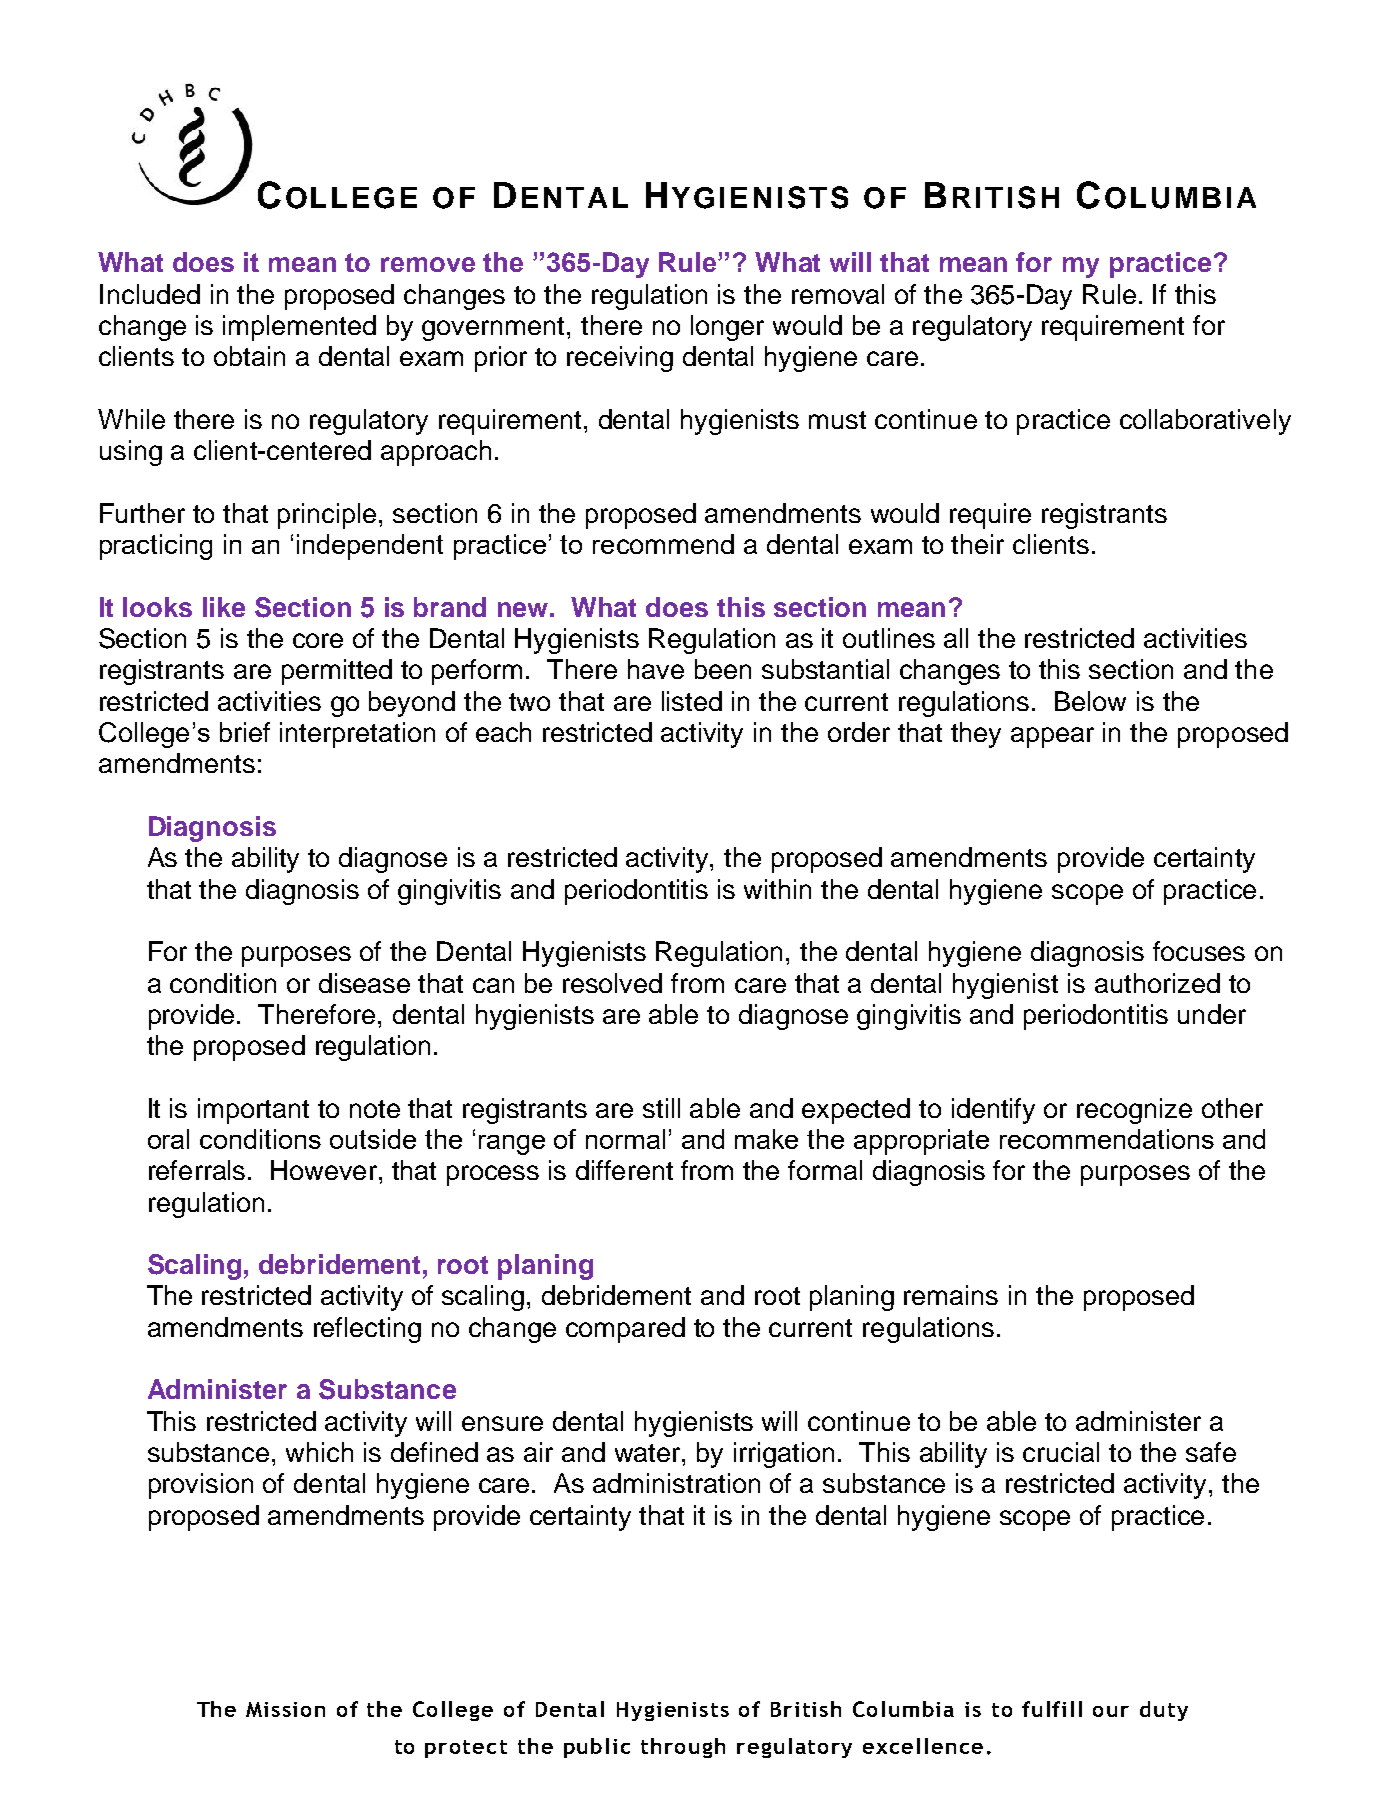 This document has height=1797, width=1389. I want to click on crucial, so click(1061, 1452).
